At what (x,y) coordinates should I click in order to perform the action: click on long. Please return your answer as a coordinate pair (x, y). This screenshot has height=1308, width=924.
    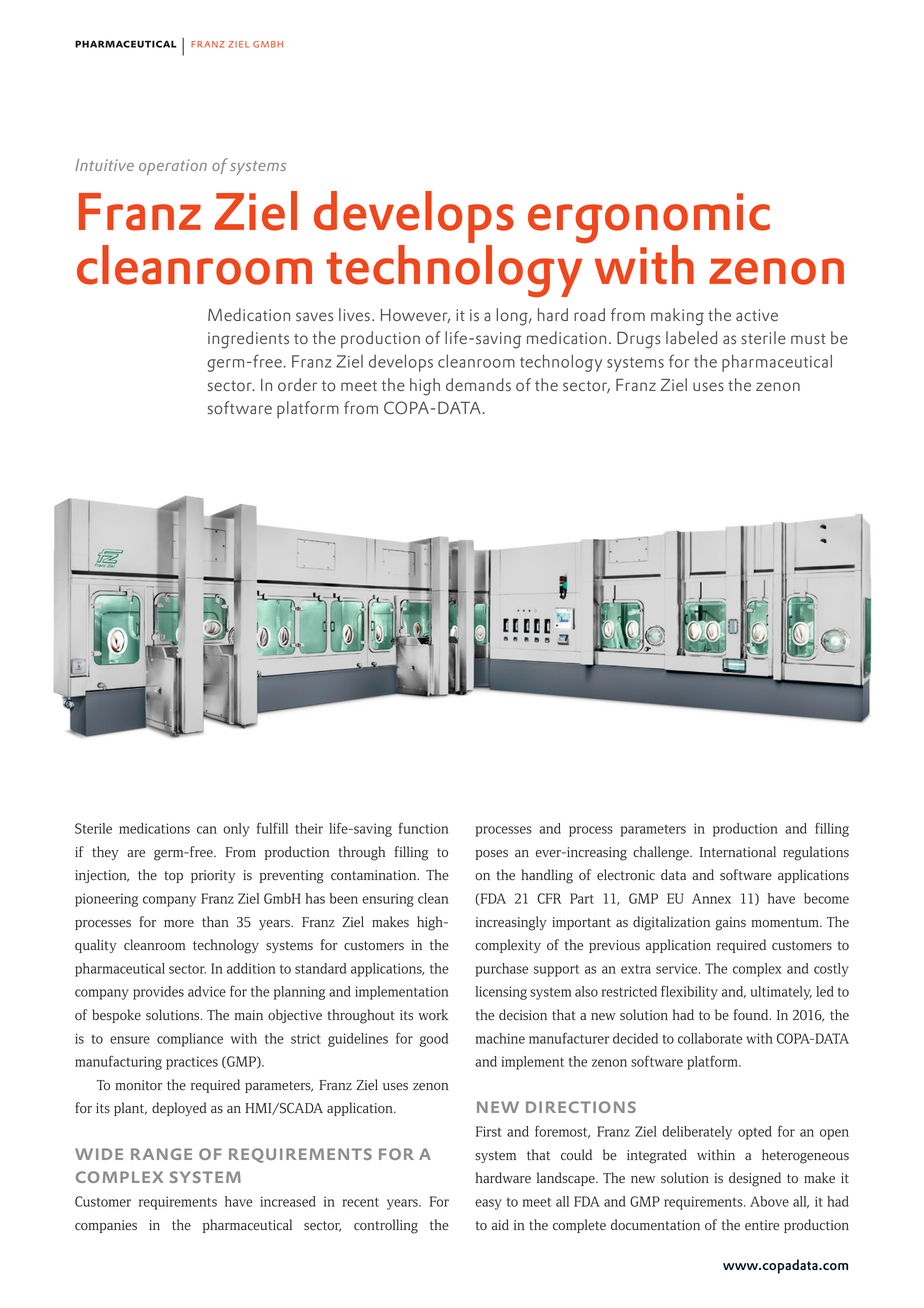
    Looking at the image, I should click on (513, 317).
